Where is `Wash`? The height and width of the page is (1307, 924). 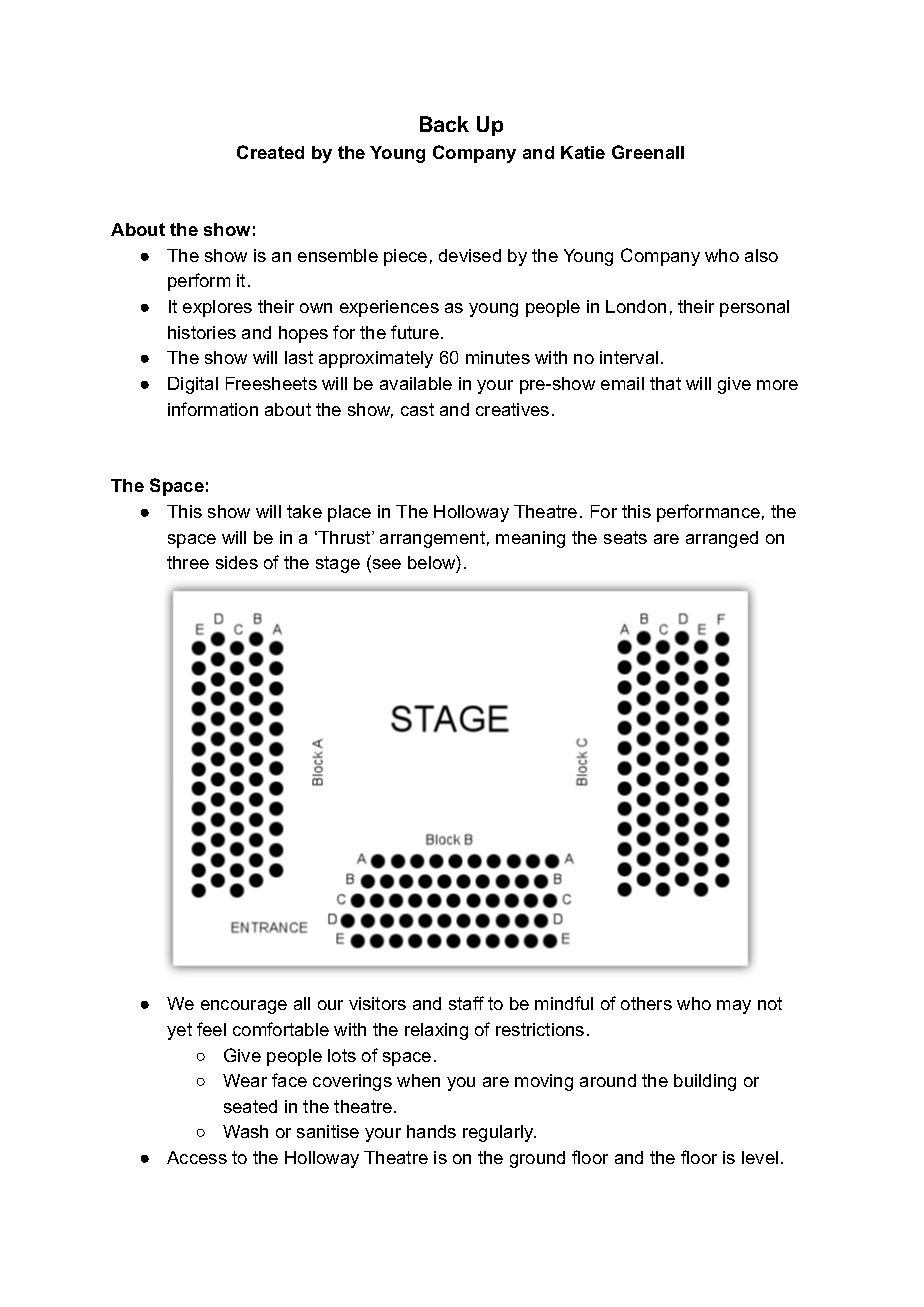
Wash is located at coordinates (245, 1131).
